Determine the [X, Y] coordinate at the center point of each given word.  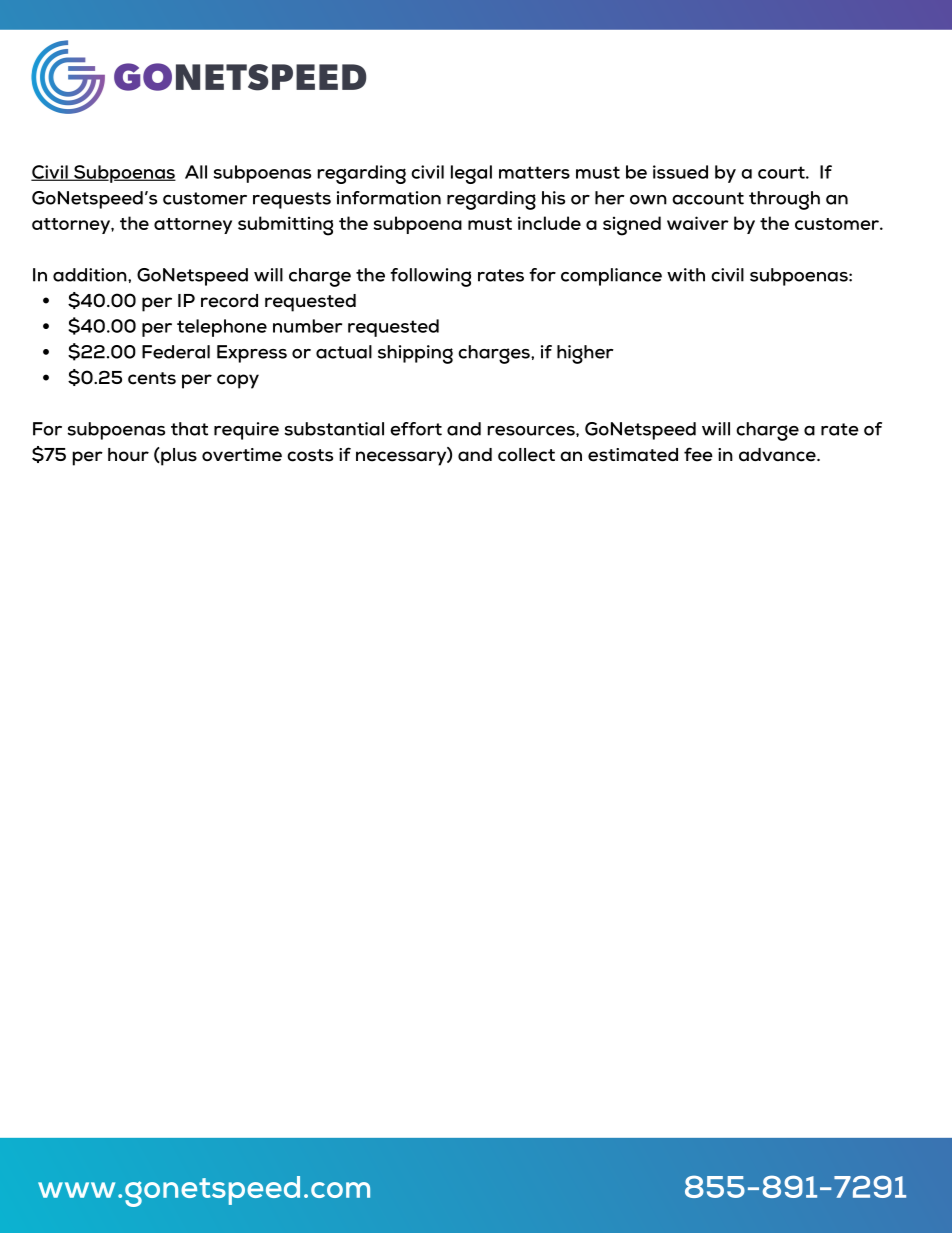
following [430, 277]
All [196, 172]
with [686, 275]
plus [178, 457]
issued [680, 172]
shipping [415, 354]
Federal [176, 352]
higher [585, 354]
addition [91, 275]
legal [471, 174]
